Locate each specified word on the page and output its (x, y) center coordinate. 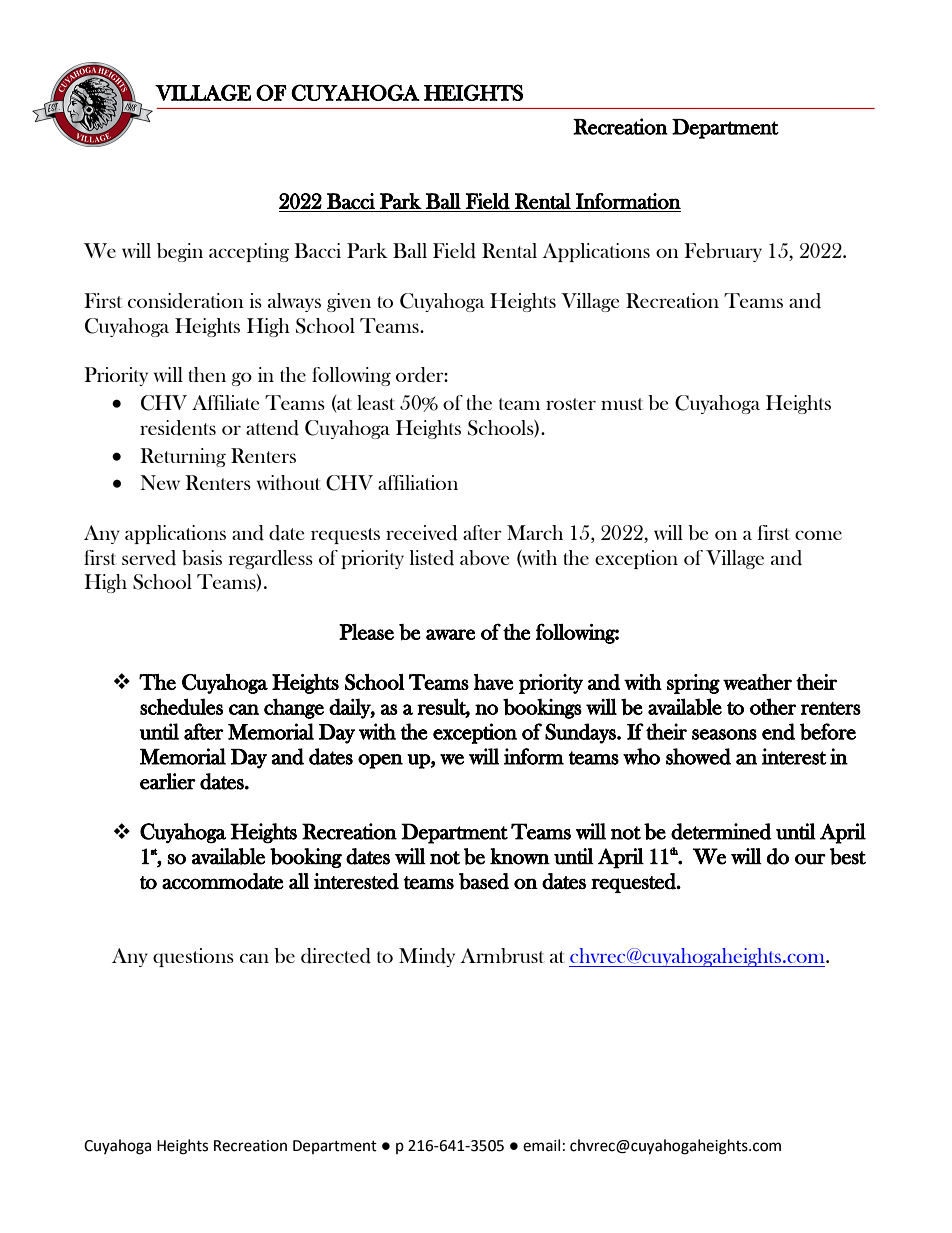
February (723, 252)
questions (193, 957)
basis (202, 557)
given (349, 302)
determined (721, 831)
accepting (249, 252)
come (818, 535)
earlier (168, 781)
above (484, 557)
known (520, 856)
